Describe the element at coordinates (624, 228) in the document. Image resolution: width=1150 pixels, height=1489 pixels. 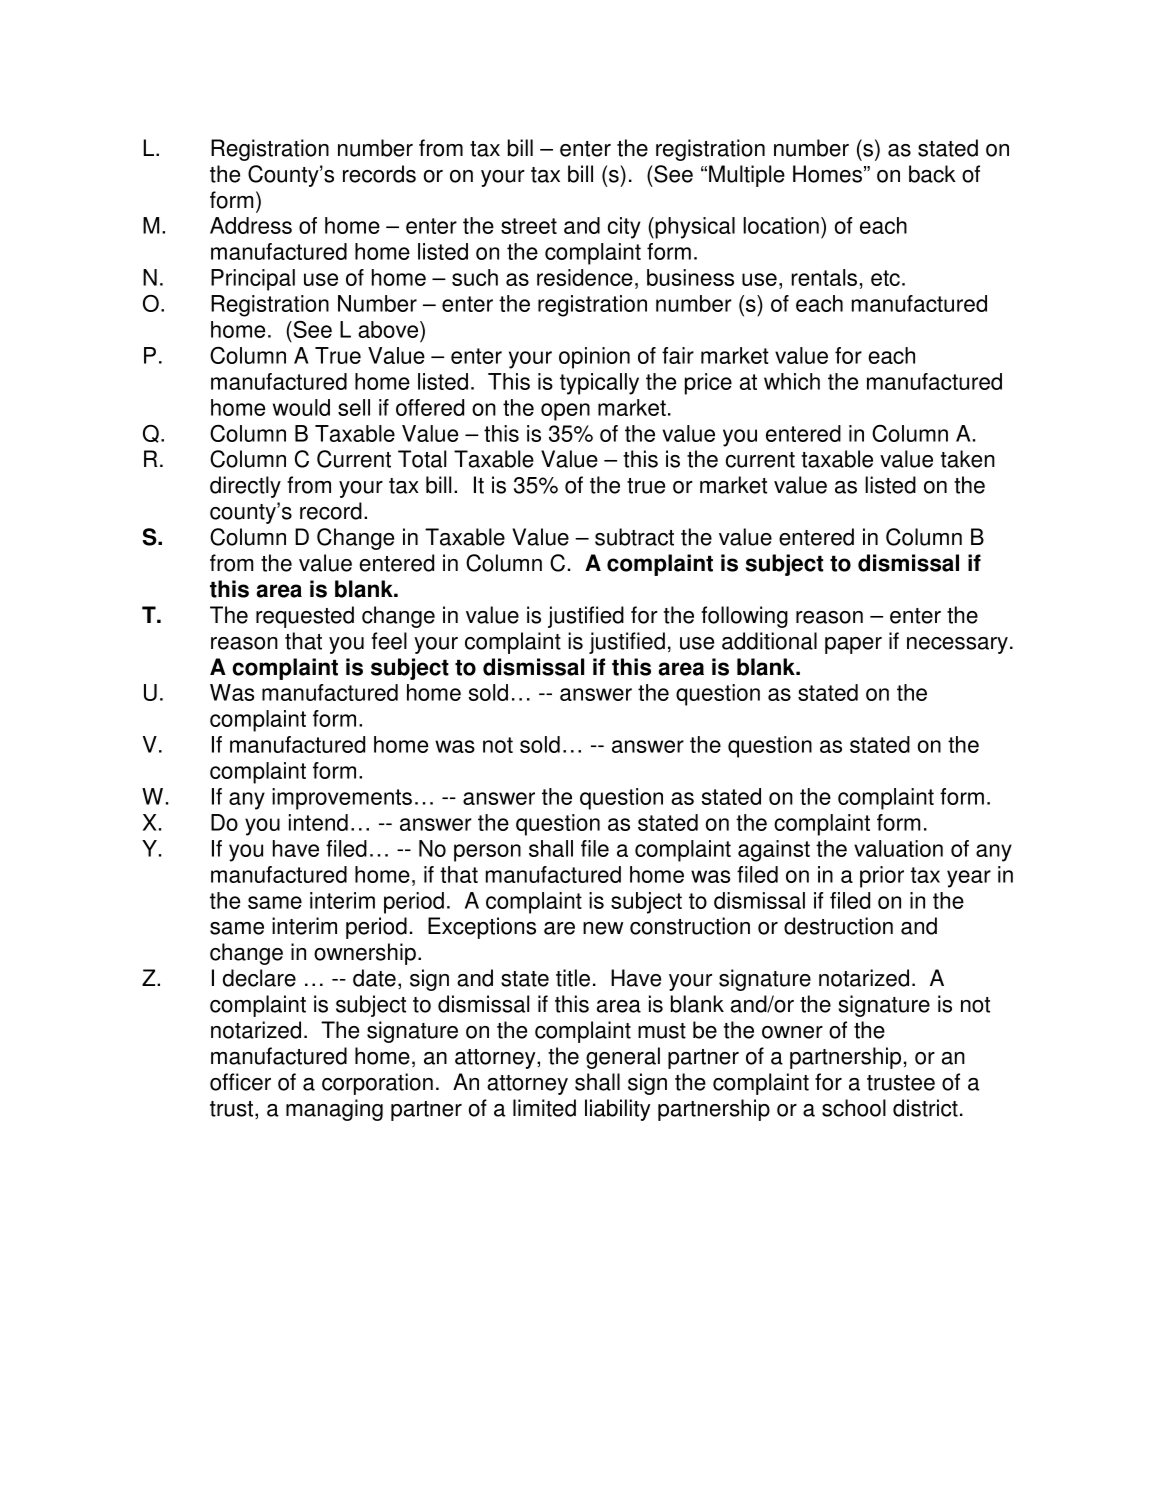
I see `city` at that location.
